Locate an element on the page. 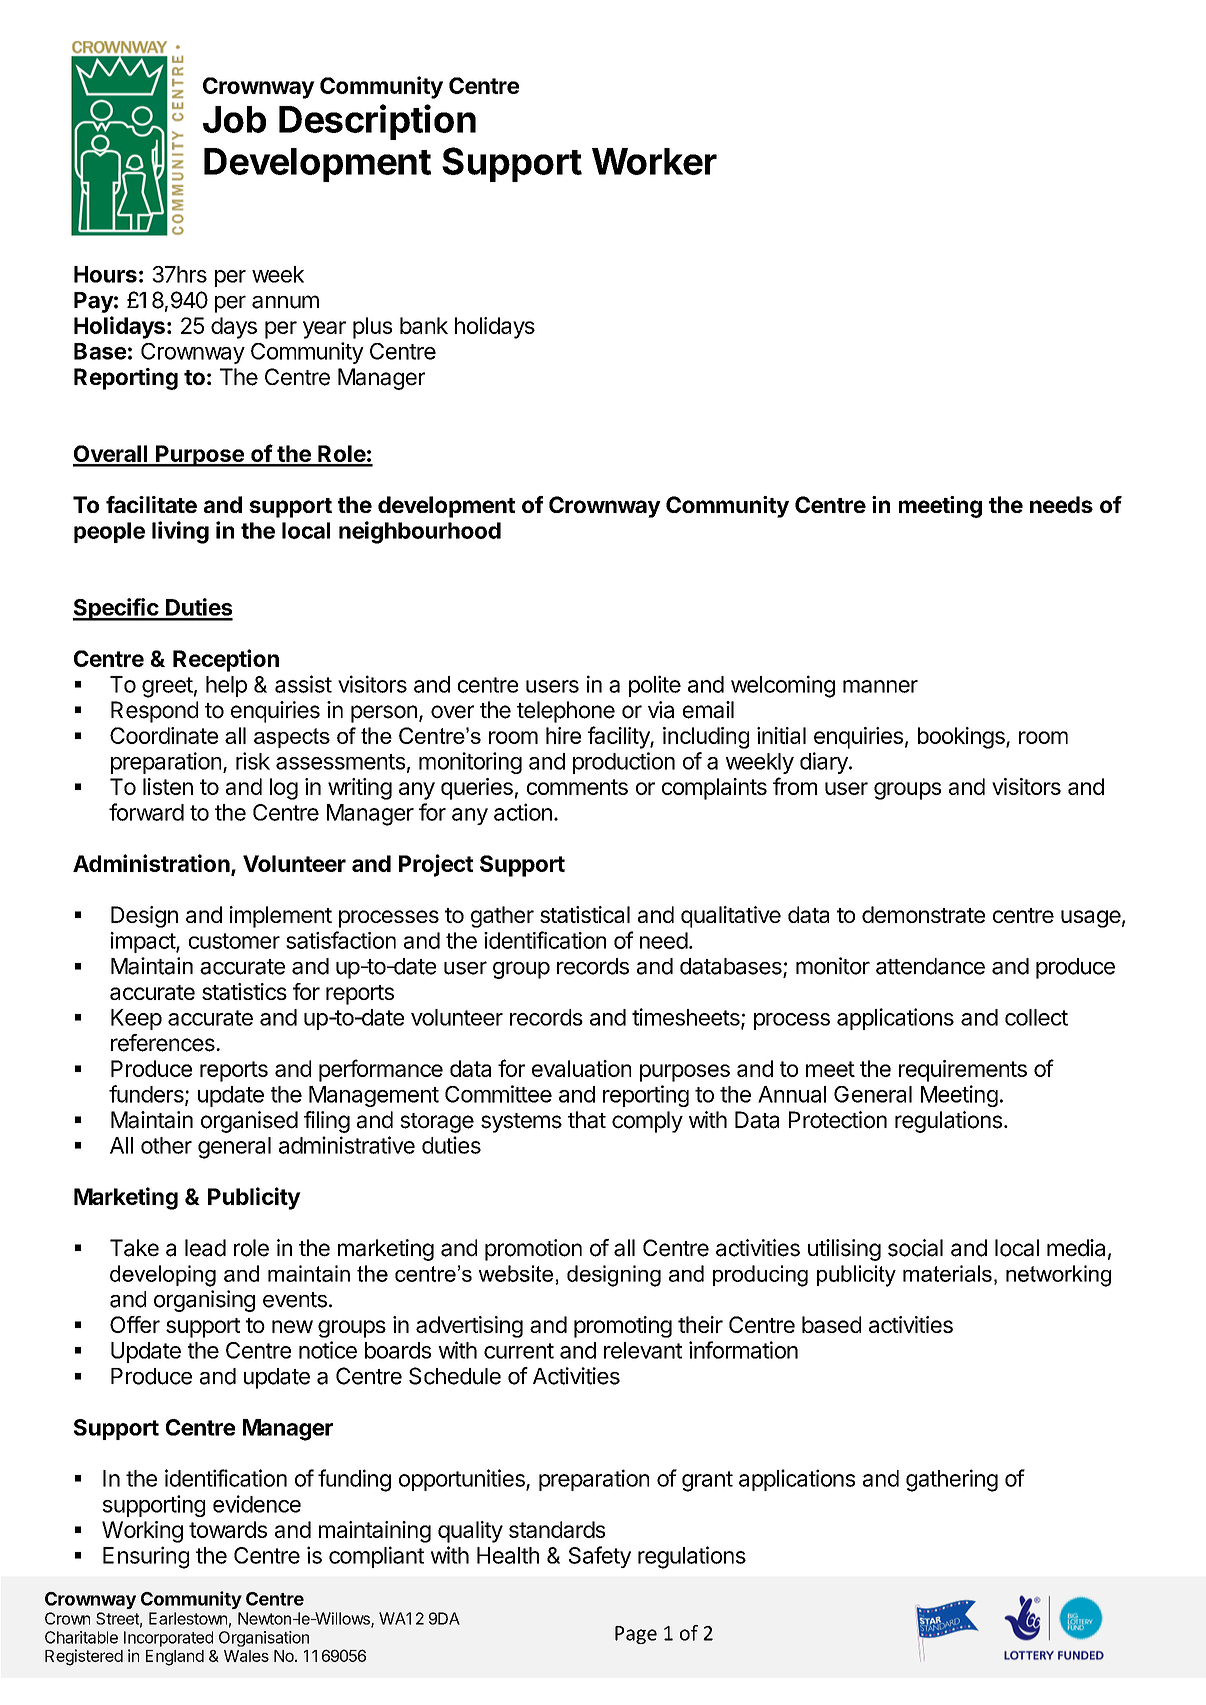  Page is located at coordinates (636, 1635).
